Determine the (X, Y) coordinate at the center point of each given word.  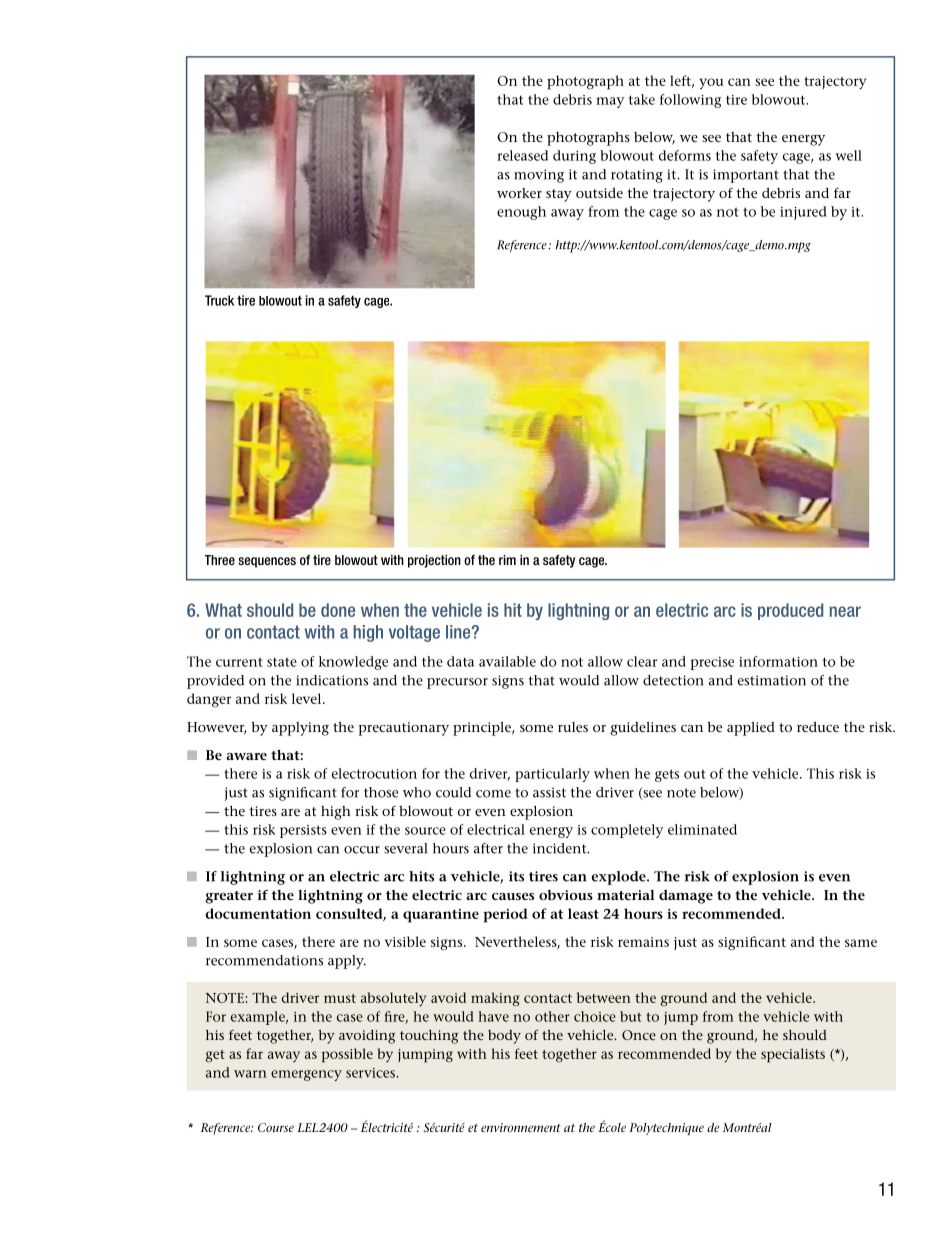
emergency (306, 1075)
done (338, 610)
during (574, 157)
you (711, 84)
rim (507, 560)
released (522, 155)
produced (790, 611)
